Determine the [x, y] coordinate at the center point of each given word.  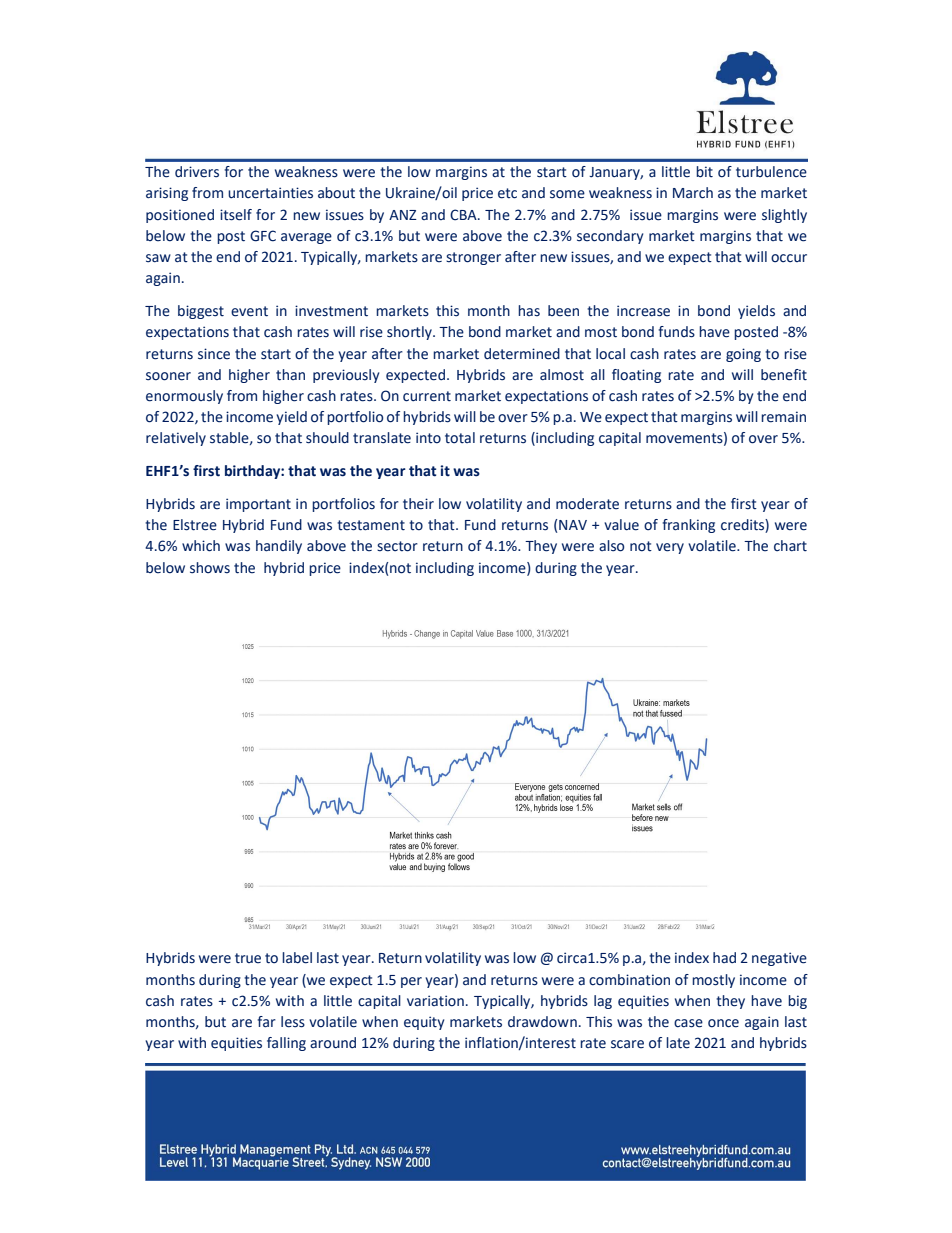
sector [397, 546]
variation [435, 1001]
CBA [464, 215]
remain [783, 417]
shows [210, 568]
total [460, 438]
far [267, 1022]
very [670, 548]
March [693, 193]
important [258, 505]
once [723, 1023]
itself [236, 215]
